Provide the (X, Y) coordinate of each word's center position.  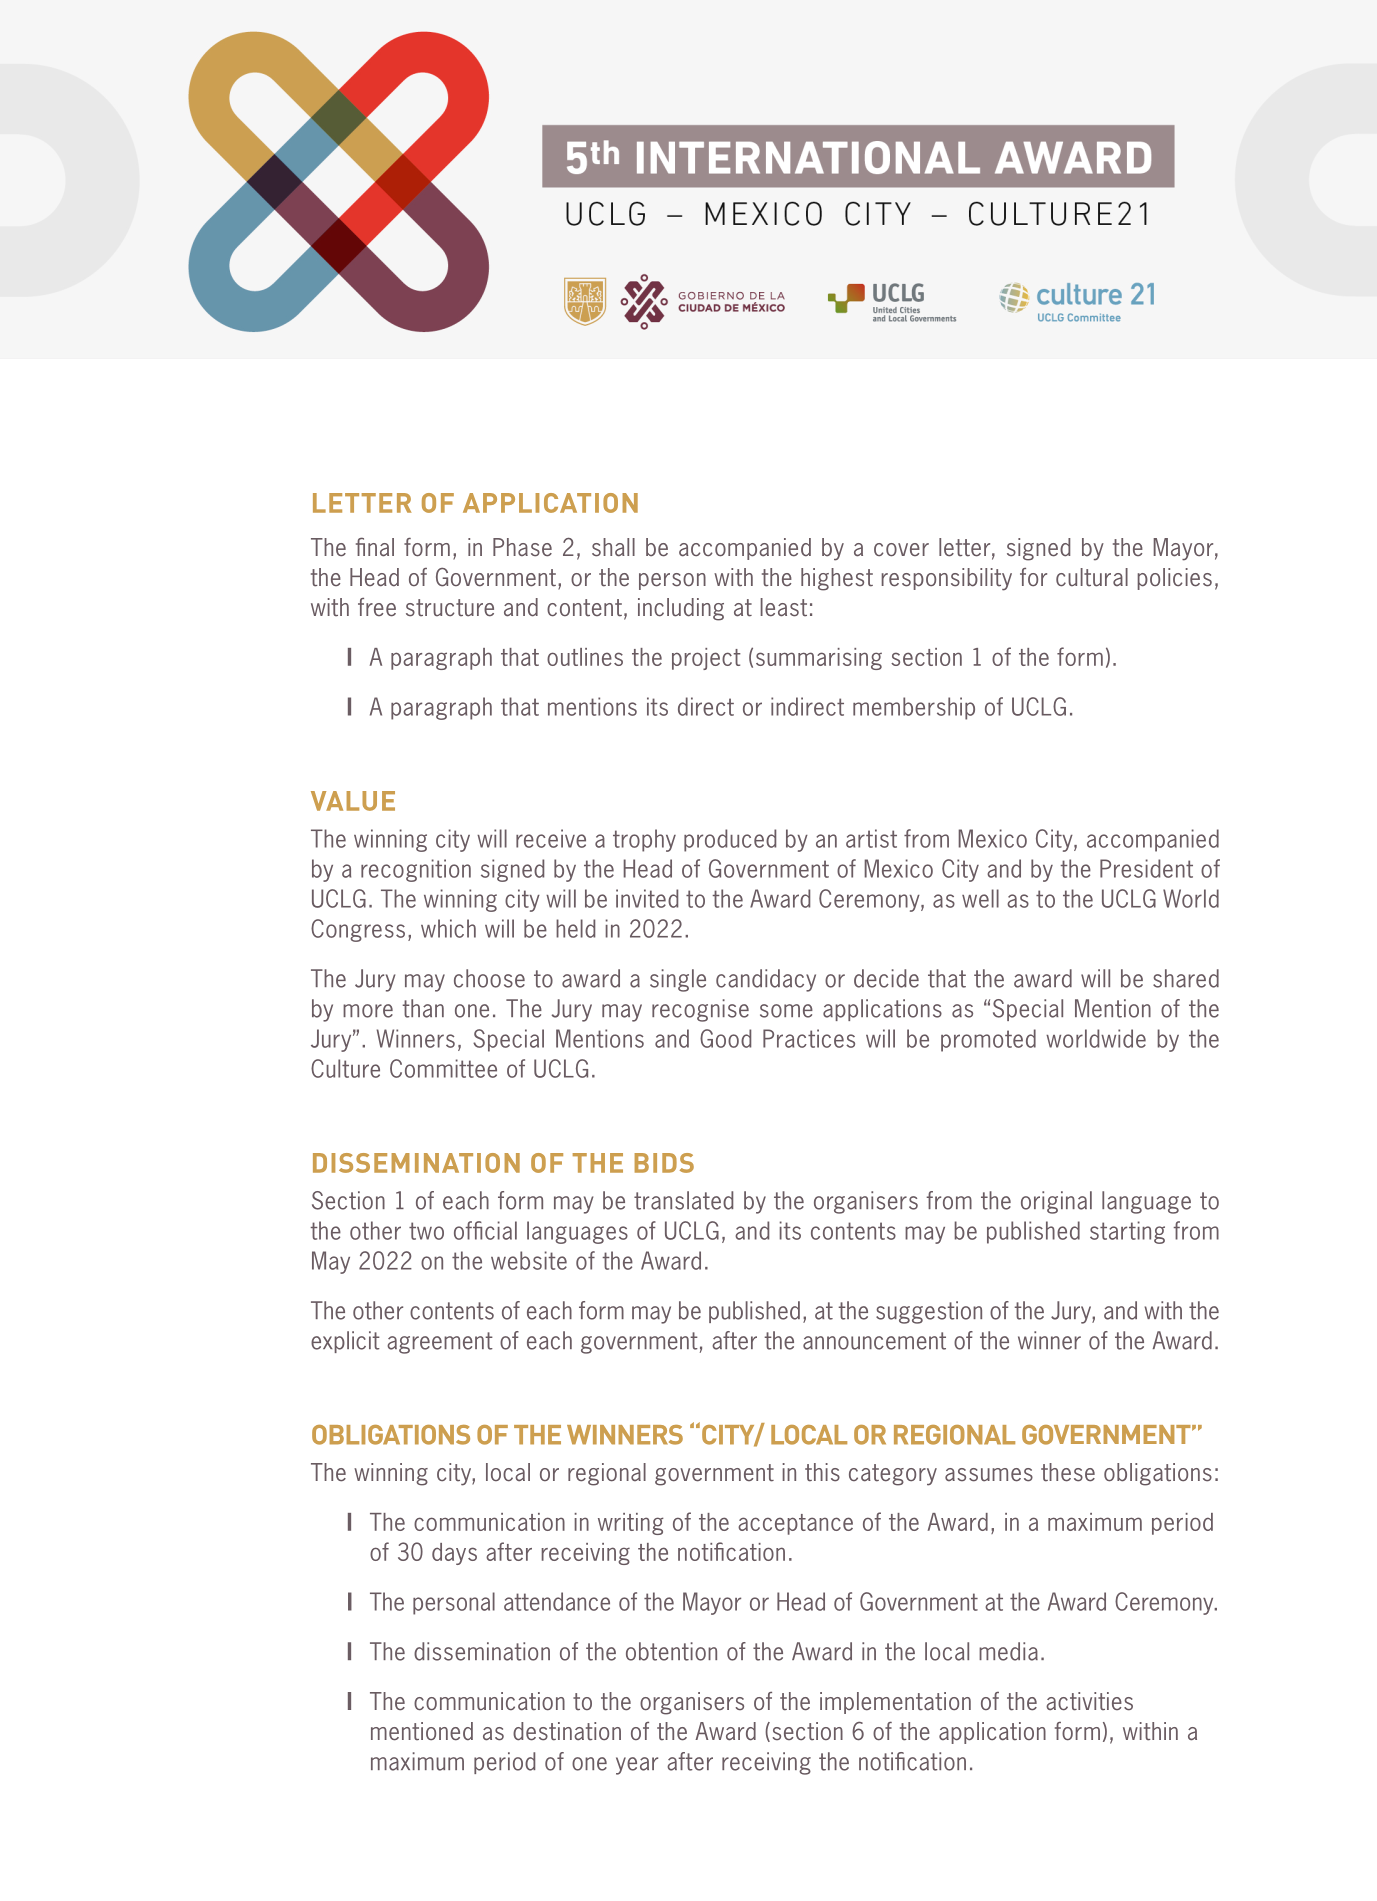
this (822, 1472)
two (426, 1231)
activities (1089, 1701)
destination (567, 1731)
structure (450, 608)
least (784, 607)
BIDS (664, 1163)
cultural (1092, 577)
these (1068, 1472)
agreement (440, 1343)
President (1146, 868)
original (1056, 1202)
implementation (895, 1703)
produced (730, 840)
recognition (416, 870)
